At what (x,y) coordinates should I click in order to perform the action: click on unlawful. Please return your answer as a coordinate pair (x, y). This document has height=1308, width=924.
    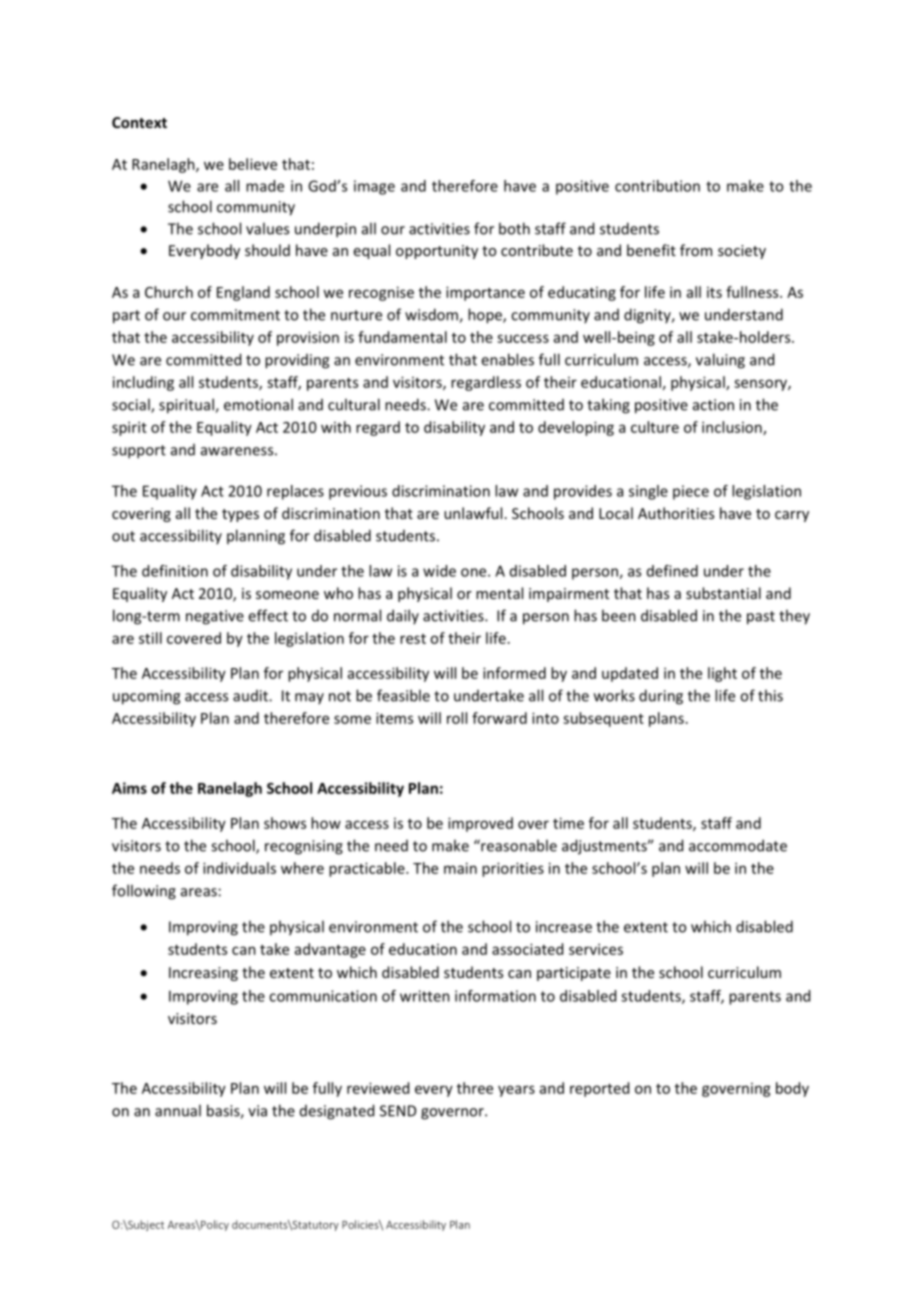
    Looking at the image, I should click on (473, 513).
